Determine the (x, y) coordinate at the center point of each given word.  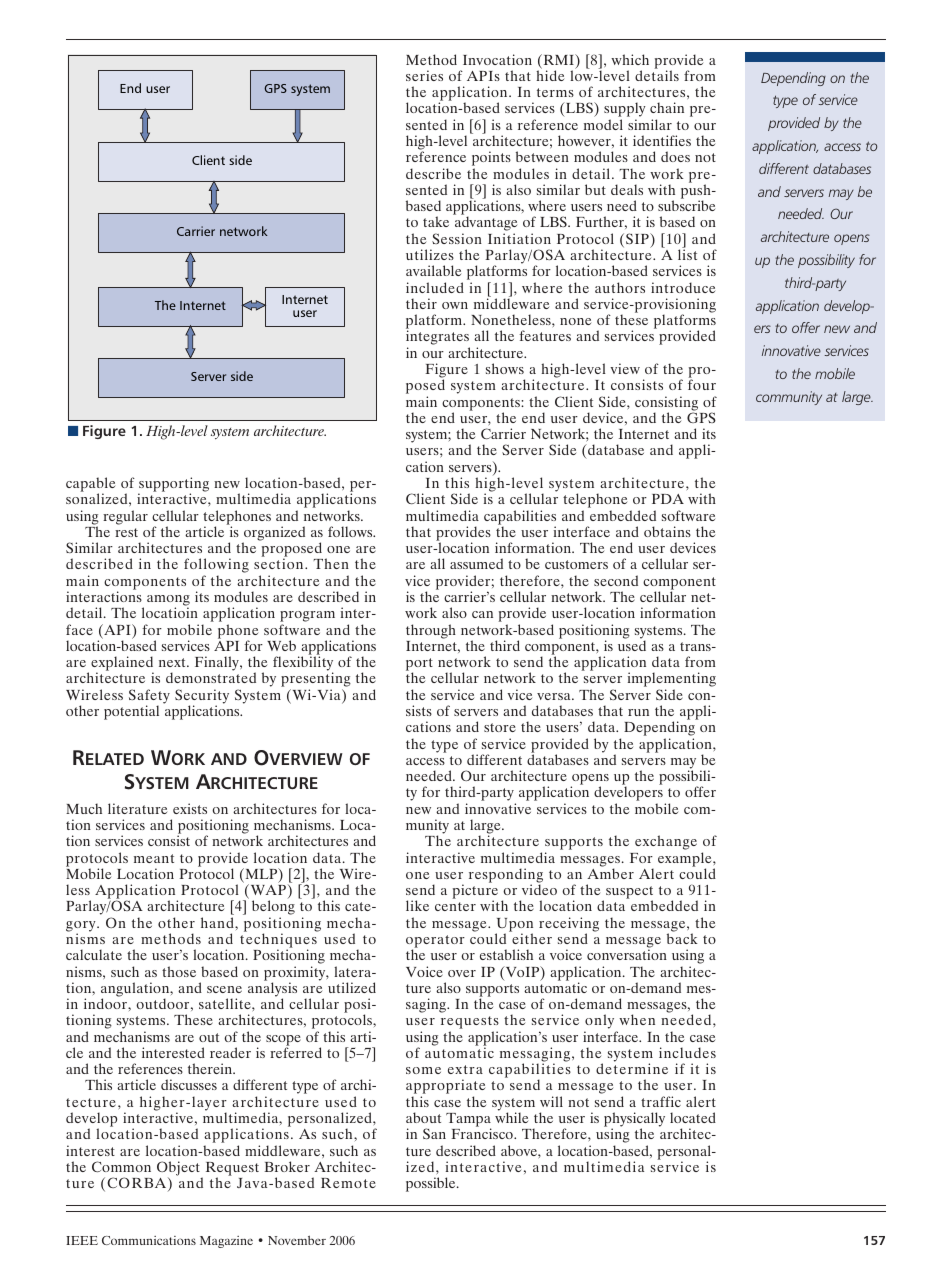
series (424, 75)
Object (178, 1168)
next (173, 662)
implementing (672, 681)
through (431, 631)
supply (625, 111)
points (491, 160)
